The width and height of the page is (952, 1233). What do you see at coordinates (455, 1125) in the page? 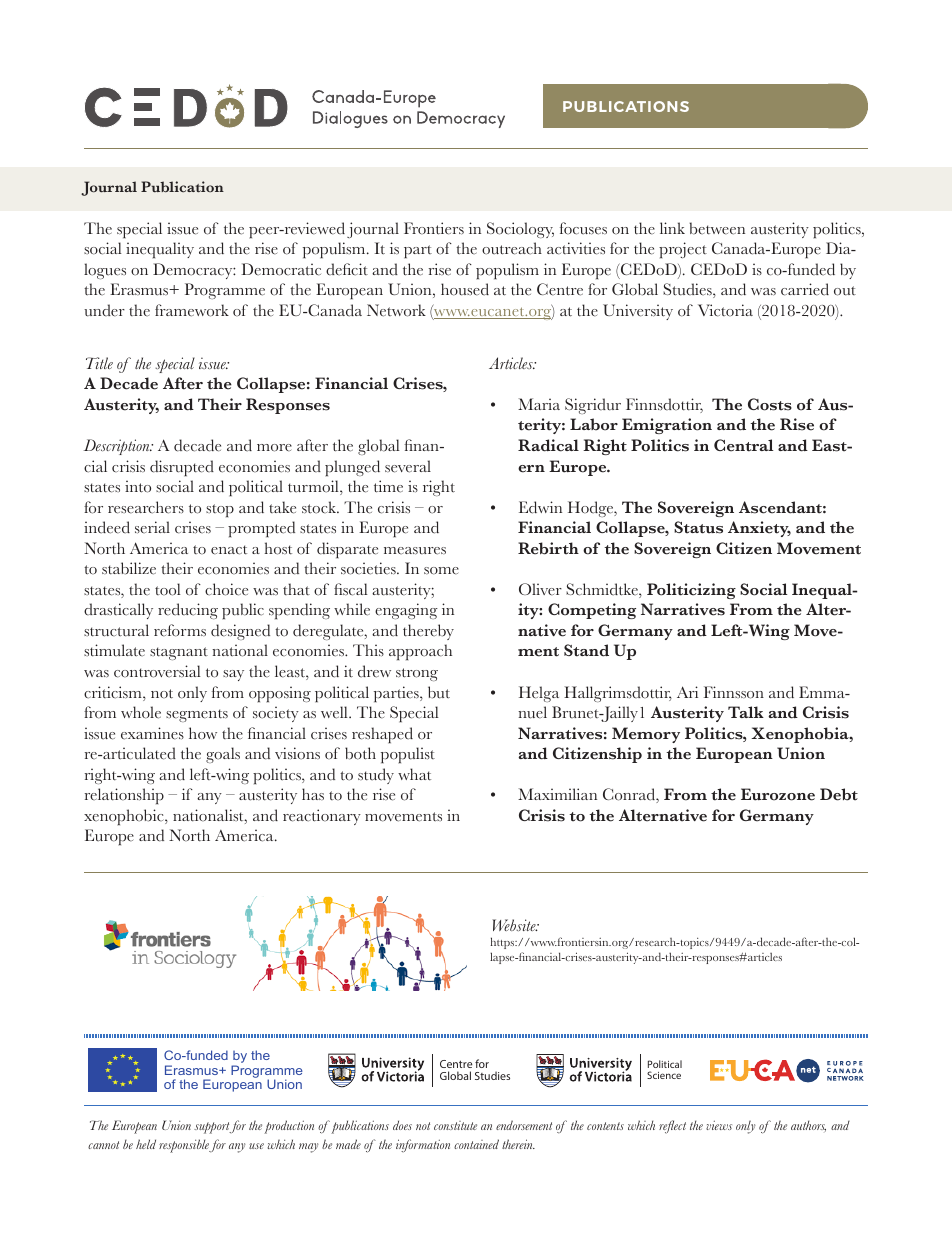
I see `constitute` at bounding box center [455, 1125].
